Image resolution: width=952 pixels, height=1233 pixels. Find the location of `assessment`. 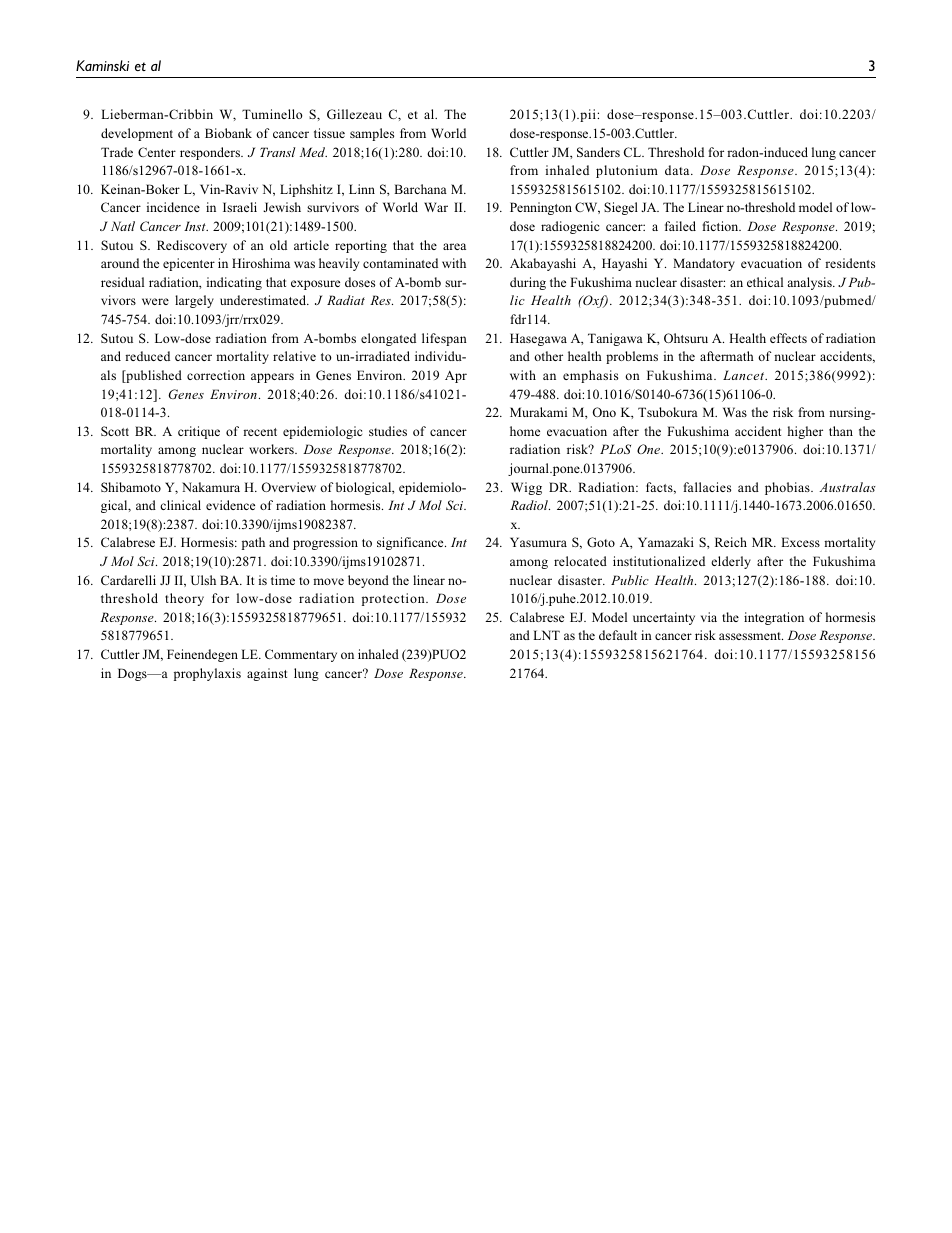

assessment is located at coordinates (751, 636).
